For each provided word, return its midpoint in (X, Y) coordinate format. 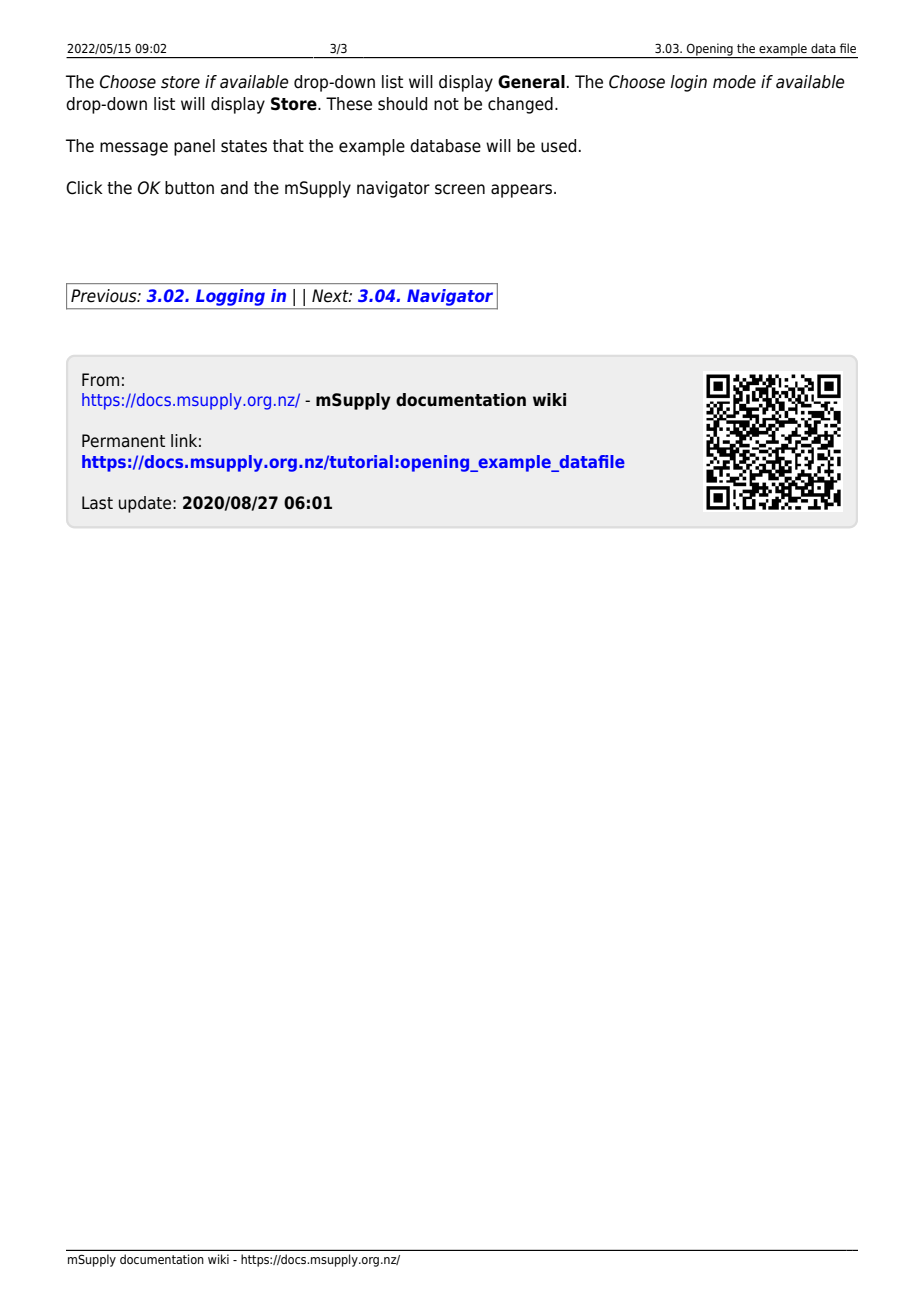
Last (97, 503)
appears (523, 191)
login (689, 83)
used (558, 146)
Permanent (123, 441)
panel (194, 147)
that (288, 146)
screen (460, 189)
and (234, 188)
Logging (230, 297)
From (100, 380)
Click (84, 188)
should (402, 104)
